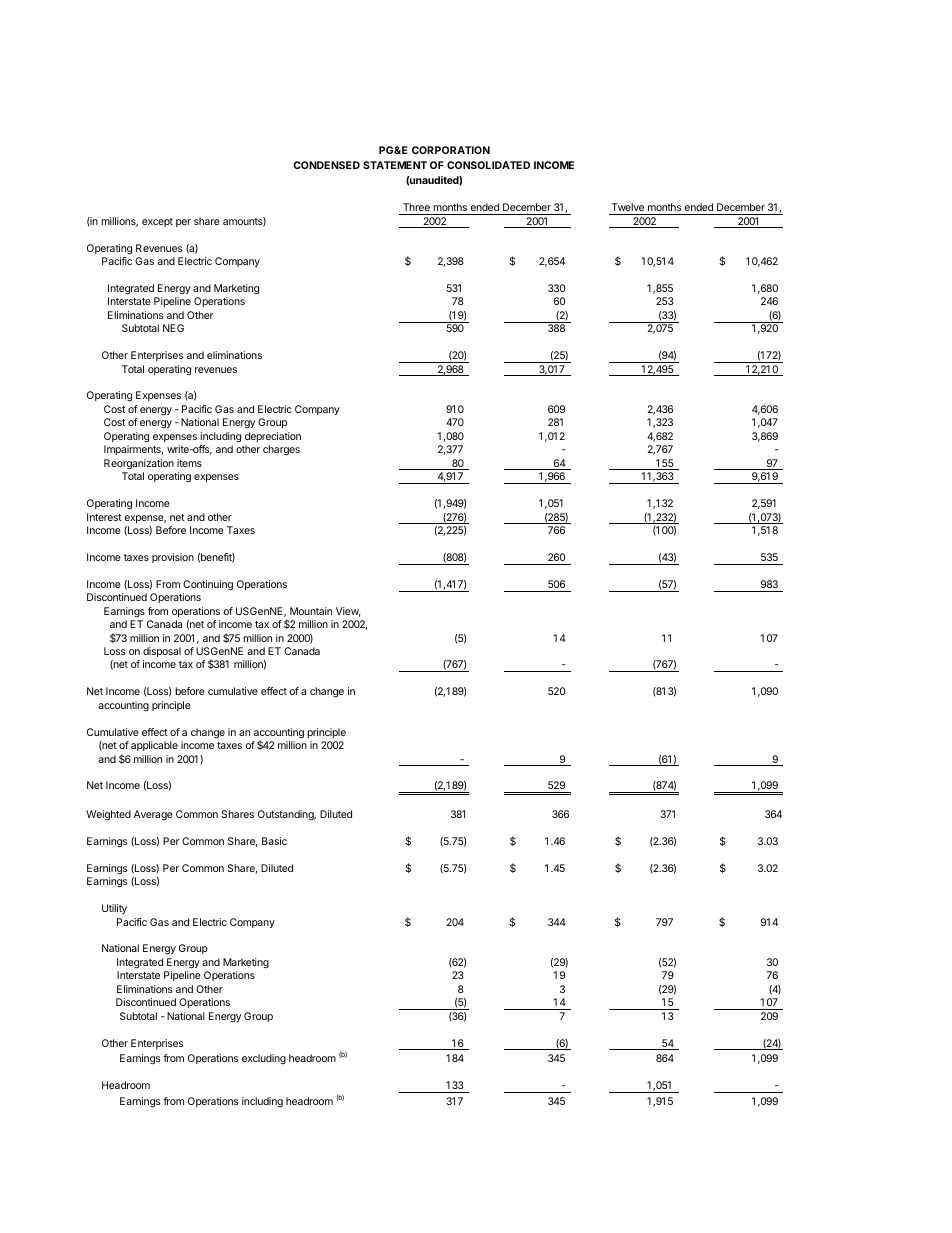 The image size is (952, 1233). Describe the element at coordinates (264, 1059) in the screenshot. I see `excluding` at that location.
